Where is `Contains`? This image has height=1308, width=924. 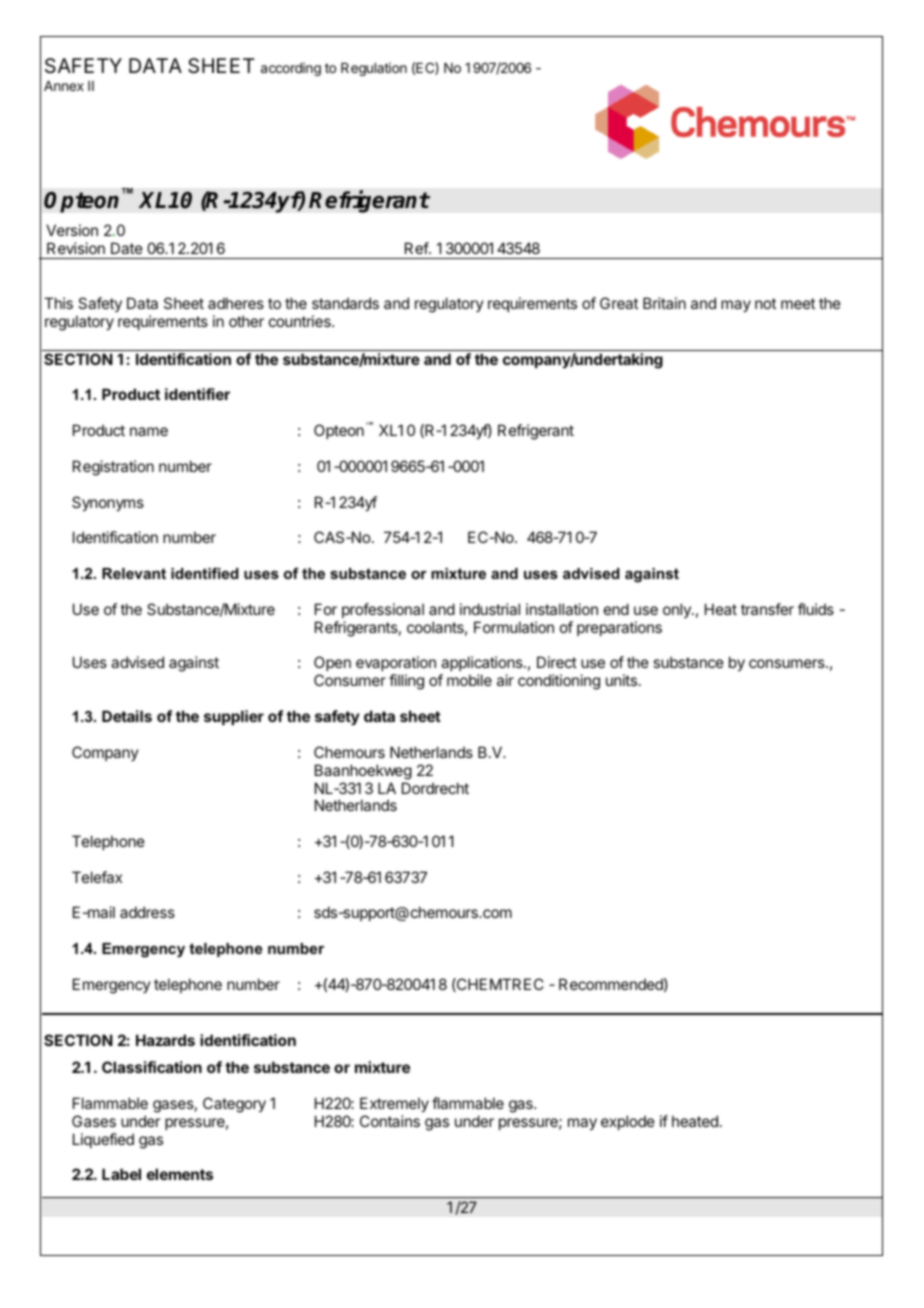
Contains is located at coordinates (390, 1121).
